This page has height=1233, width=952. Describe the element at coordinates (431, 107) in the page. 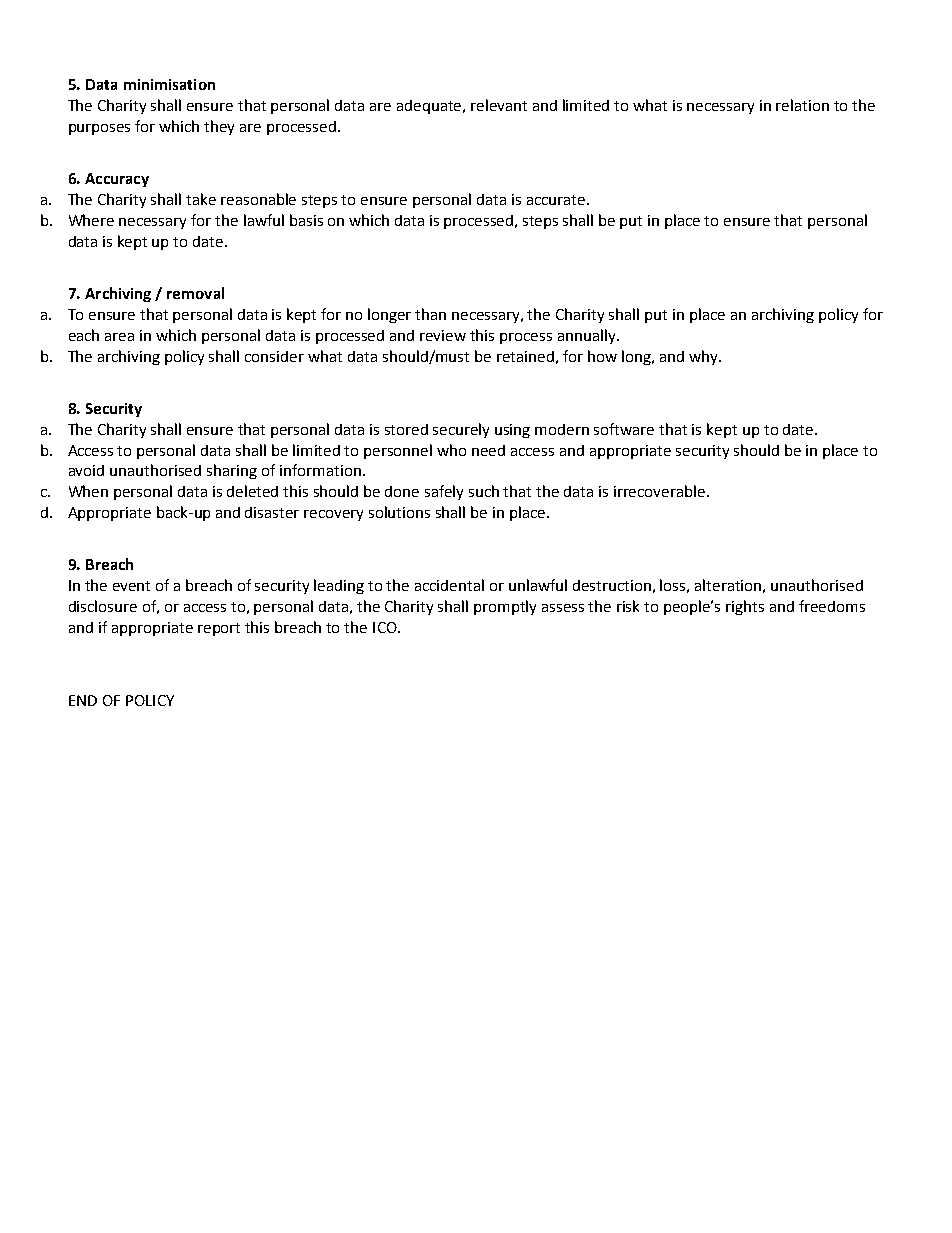

I see `adequate` at that location.
